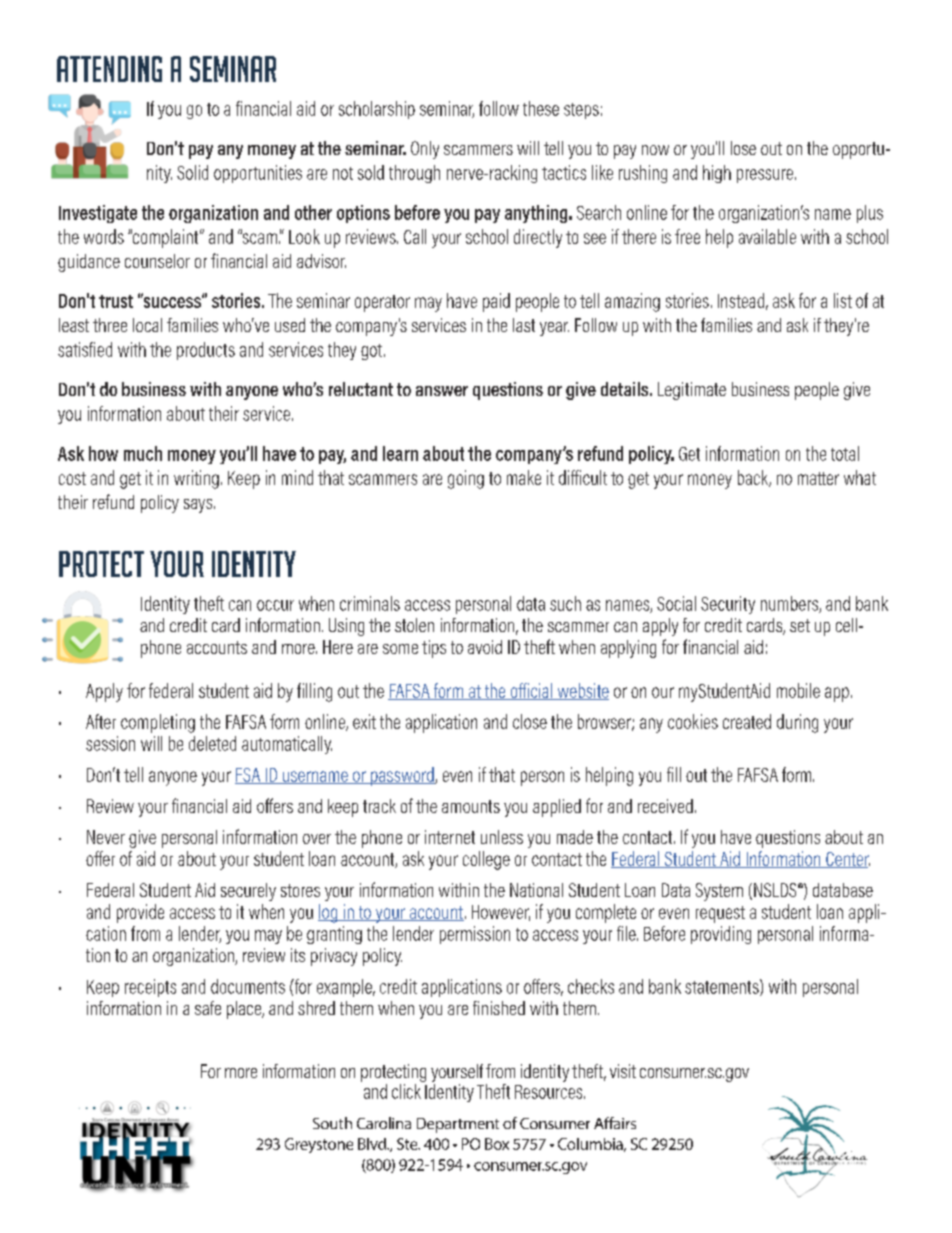 The height and width of the document is (1233, 952). I want to click on Department, so click(458, 1125).
